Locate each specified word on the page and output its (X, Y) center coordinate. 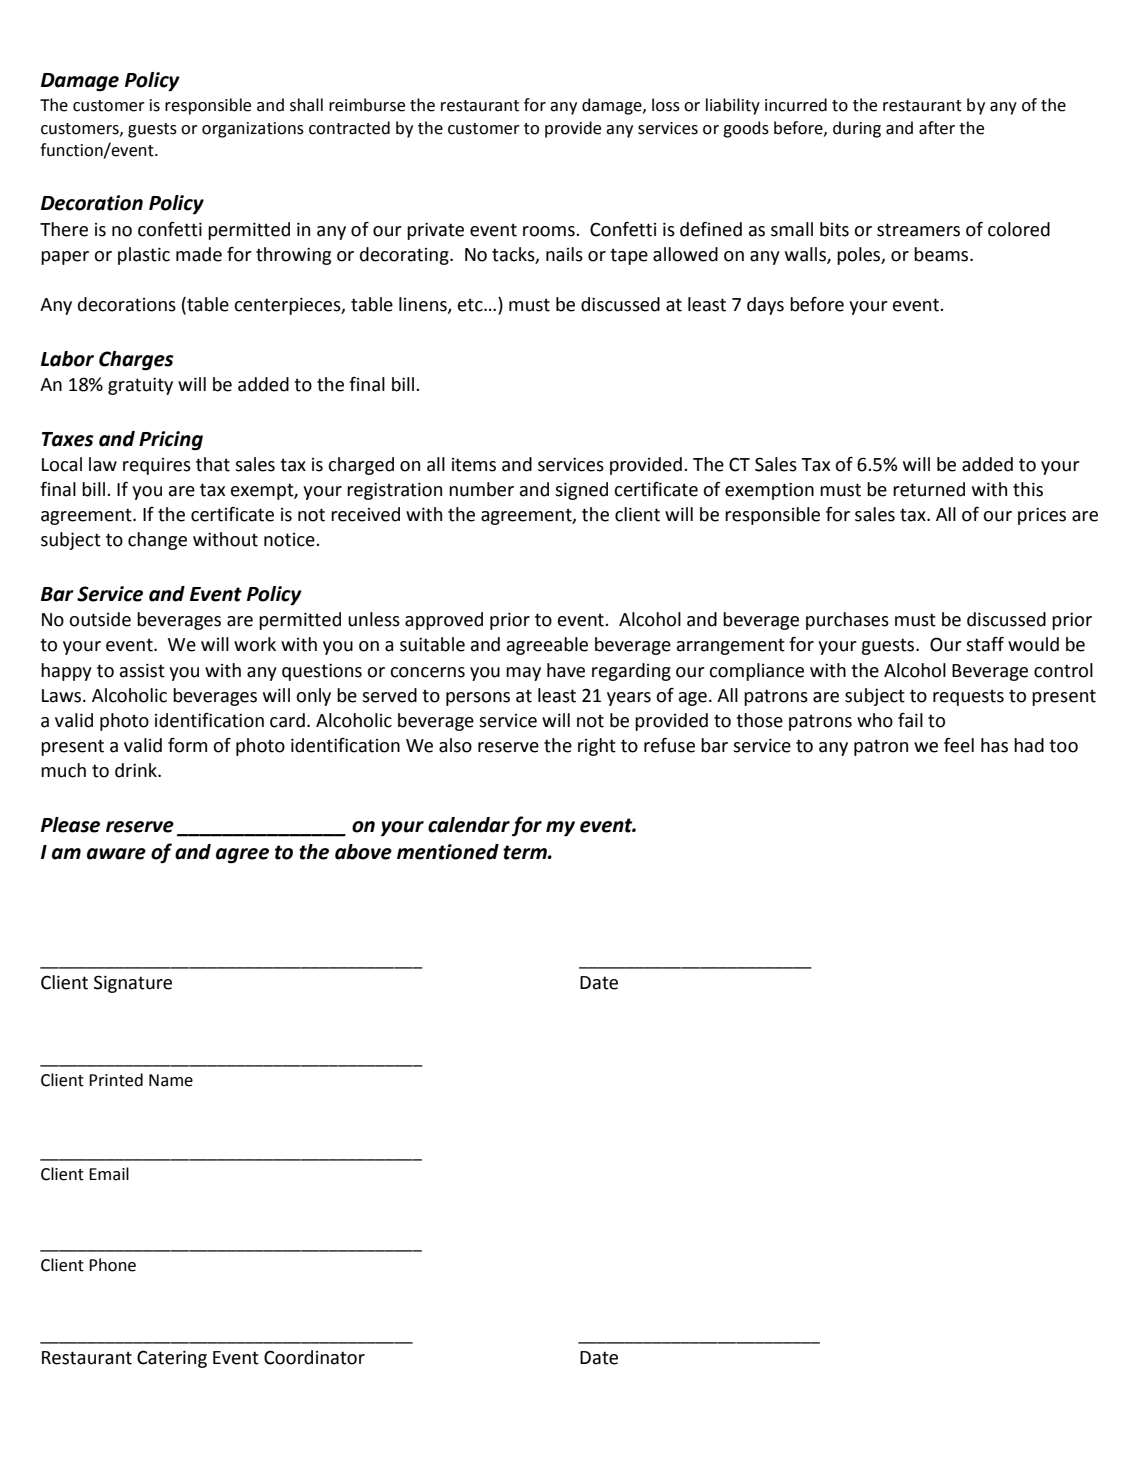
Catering (172, 1359)
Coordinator (314, 1357)
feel (959, 745)
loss (666, 105)
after (937, 128)
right (597, 747)
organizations (253, 130)
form (187, 745)
